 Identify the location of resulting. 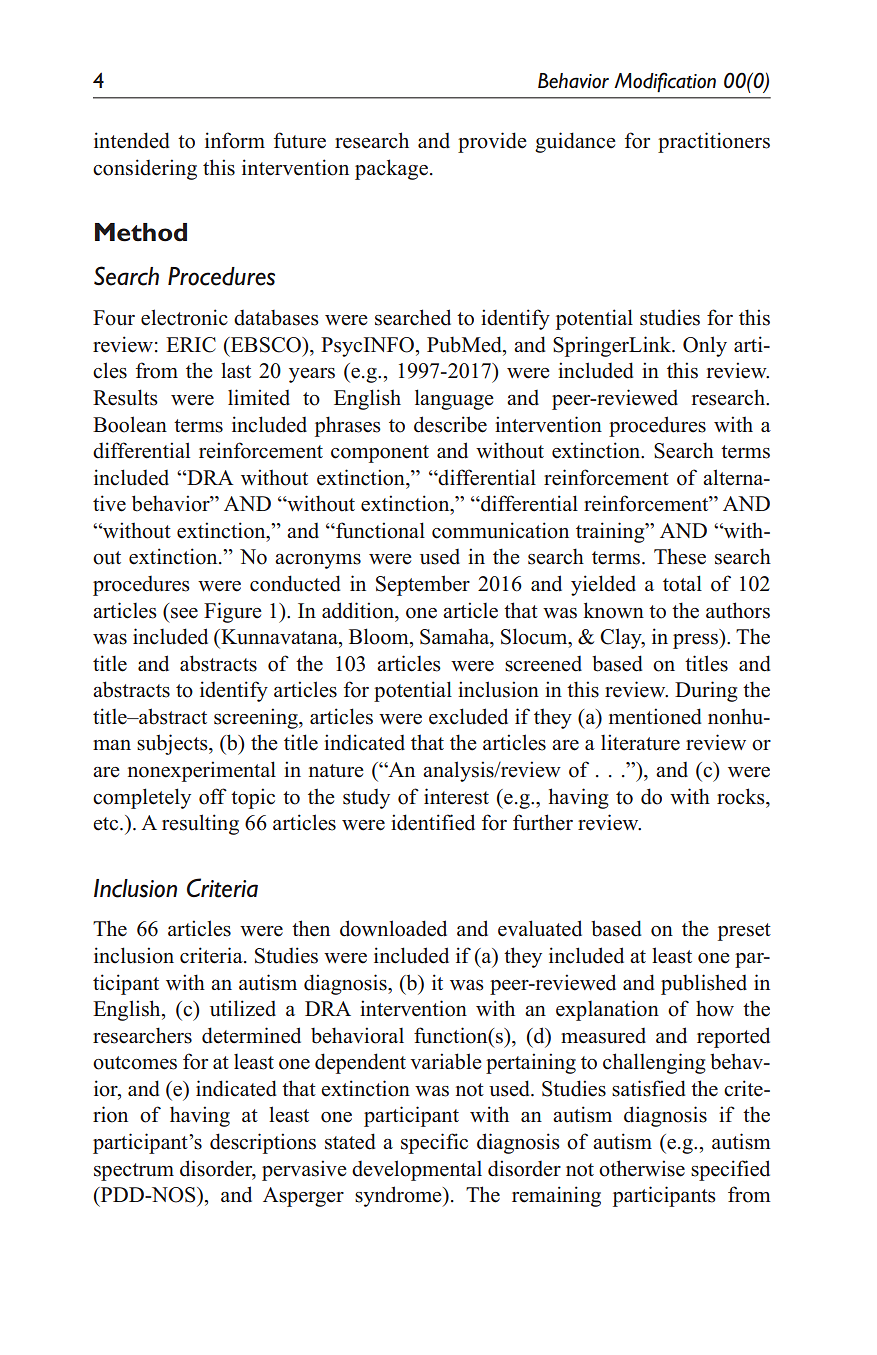
(200, 824).
